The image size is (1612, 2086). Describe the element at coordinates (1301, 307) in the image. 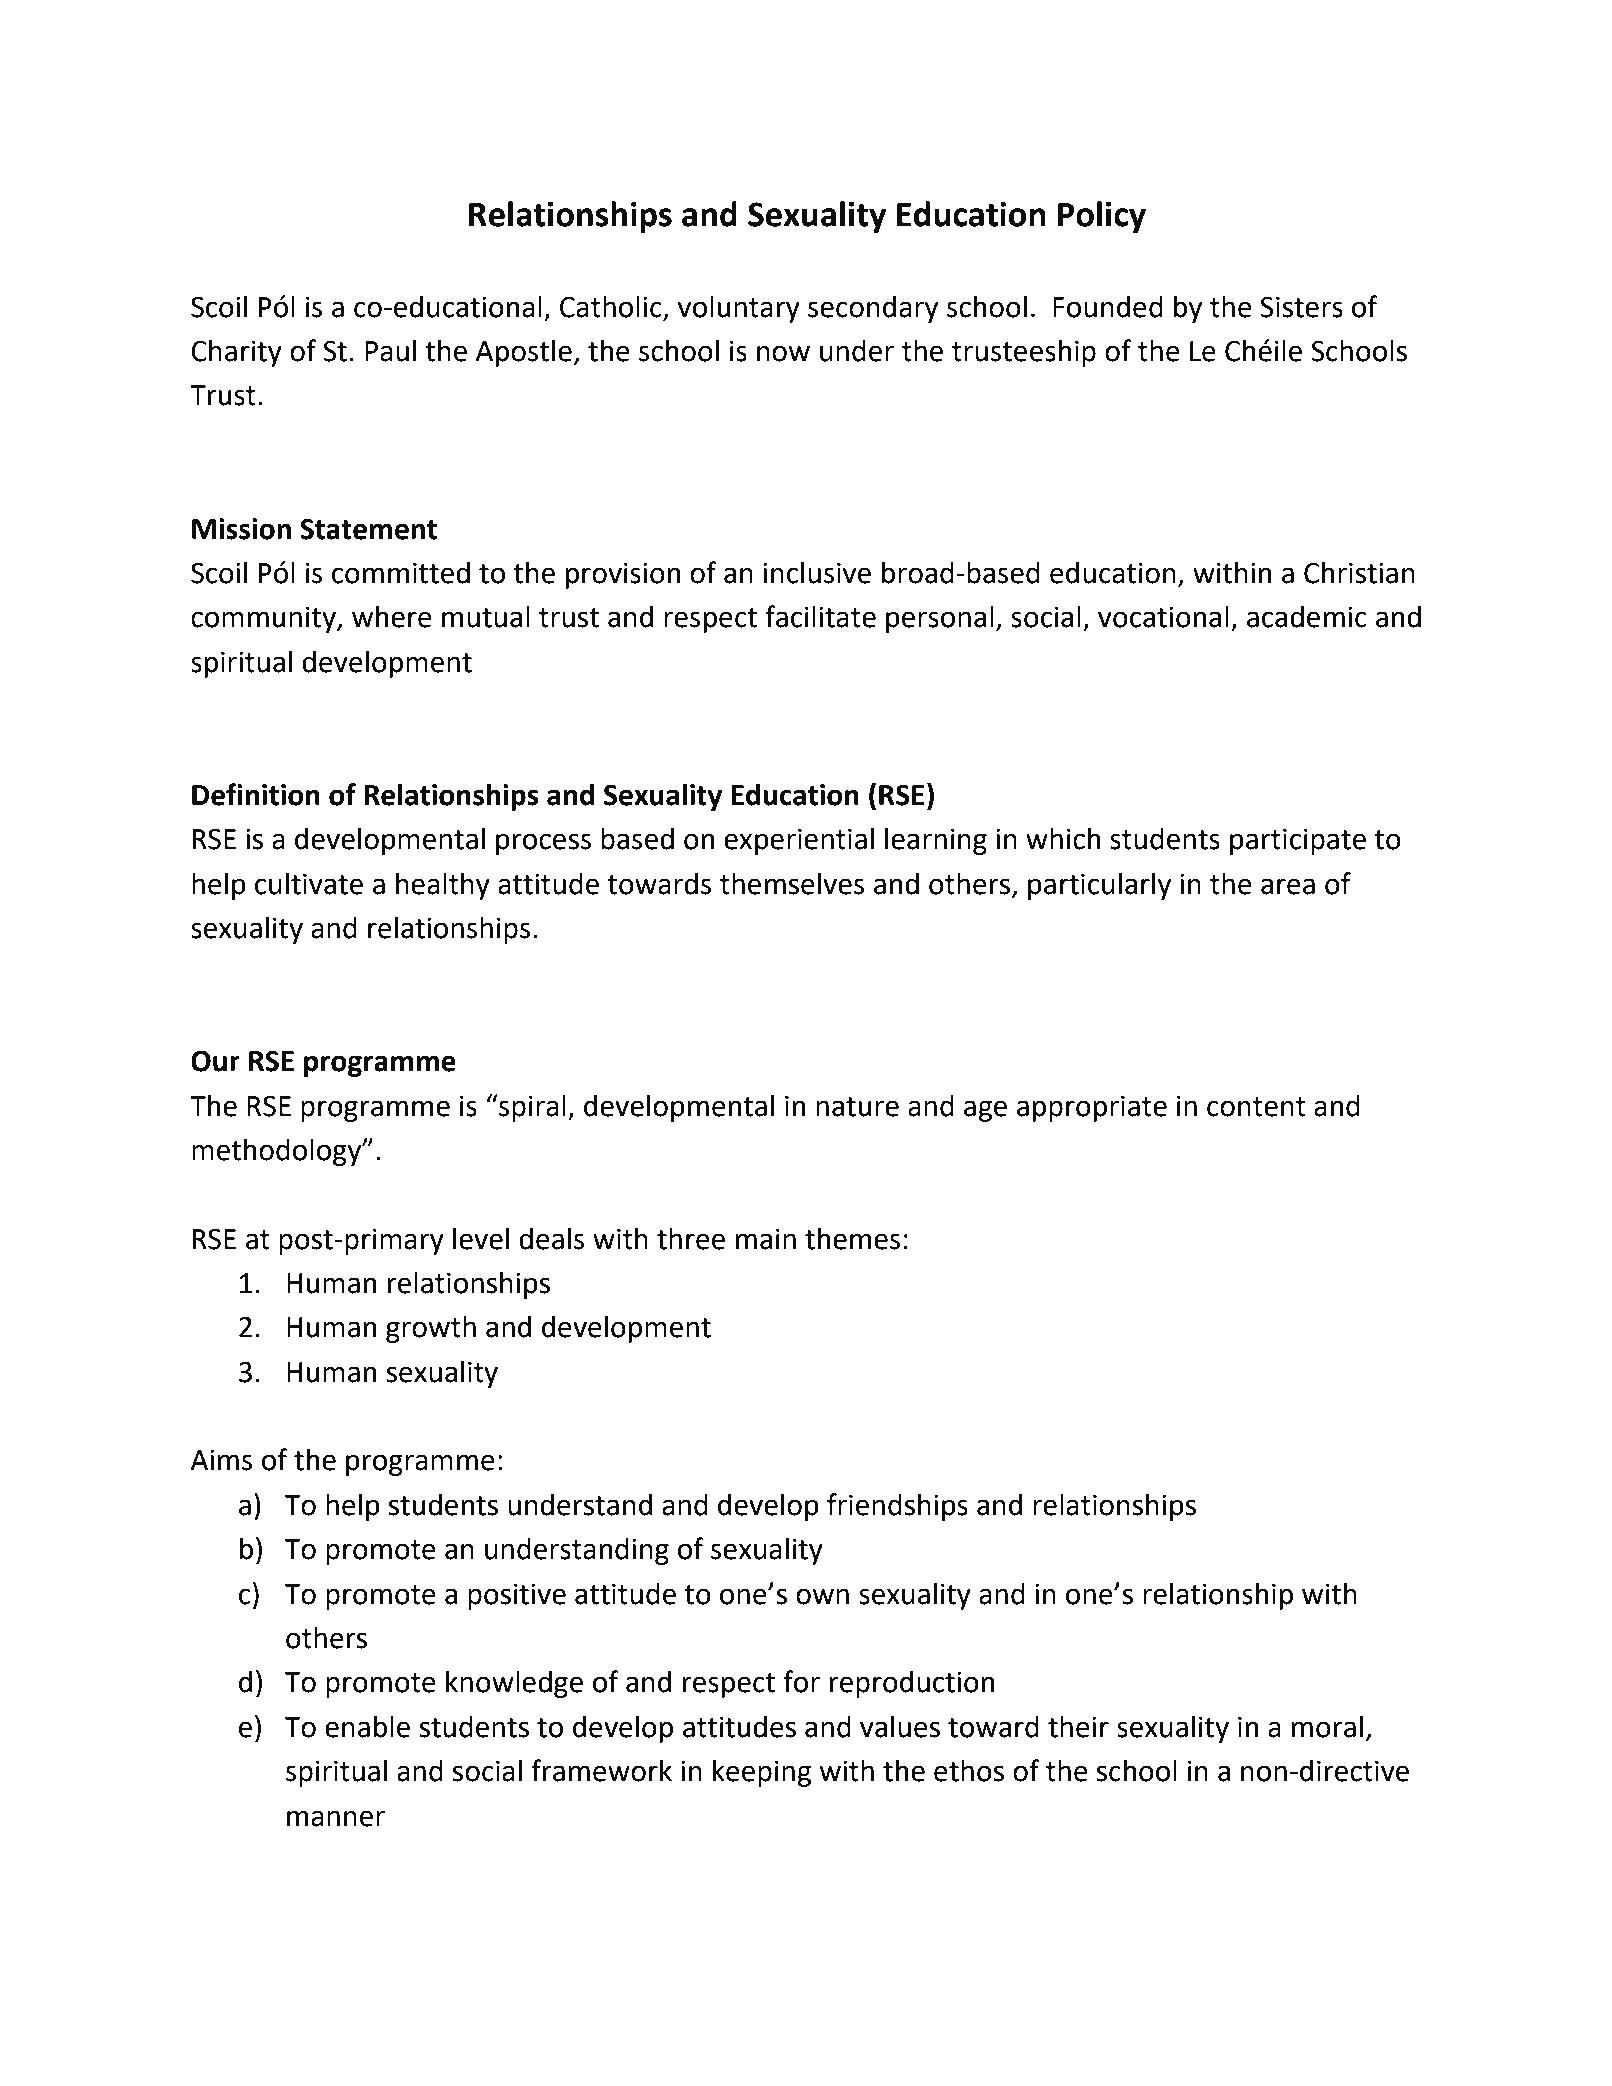

I see `Sisters` at that location.
